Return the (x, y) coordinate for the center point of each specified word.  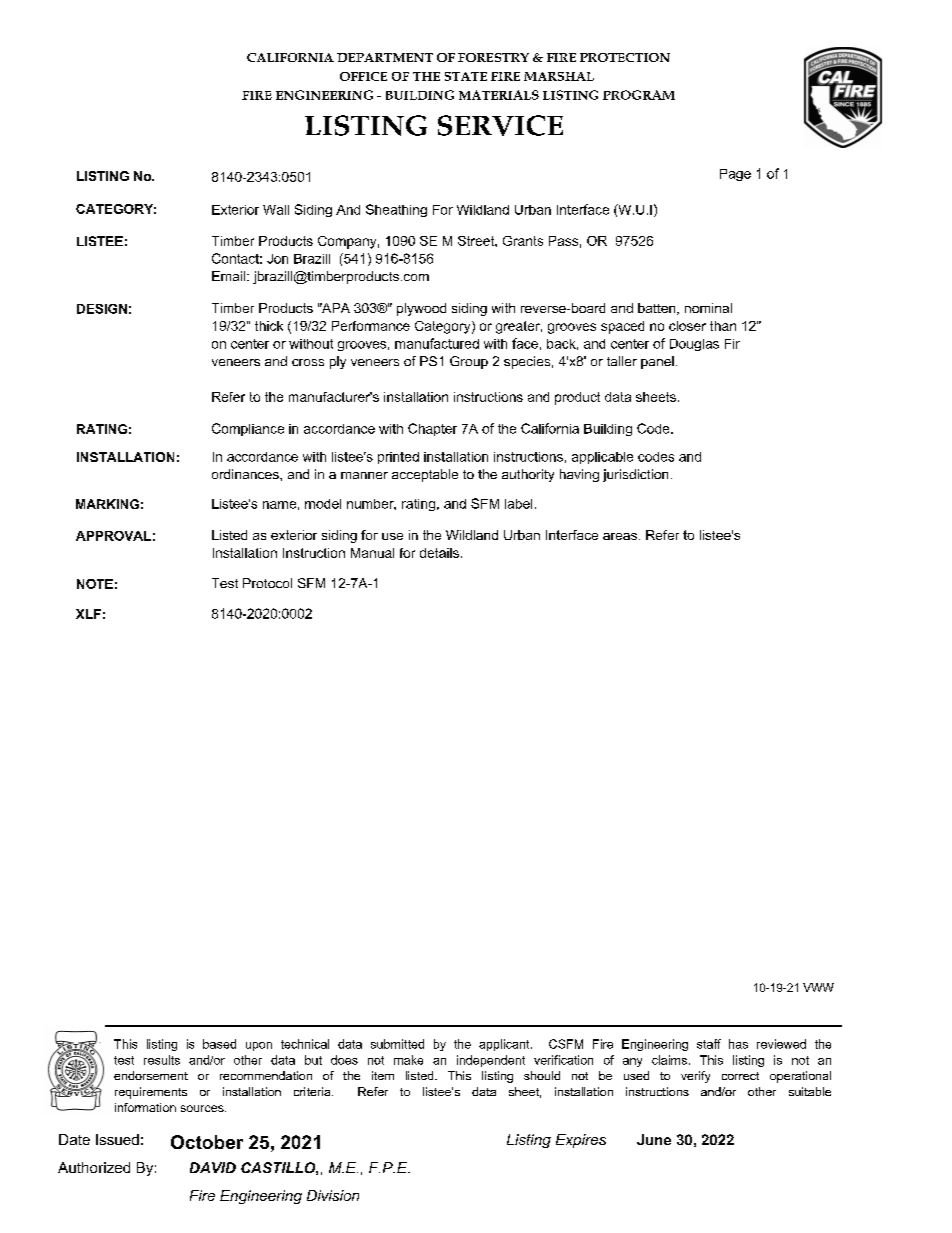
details (439, 553)
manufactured (437, 343)
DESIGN (102, 309)
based (219, 1044)
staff (709, 1044)
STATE (466, 76)
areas (620, 536)
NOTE (95, 584)
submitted (397, 1044)
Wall (276, 210)
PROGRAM (639, 95)
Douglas (694, 345)
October (207, 1142)
